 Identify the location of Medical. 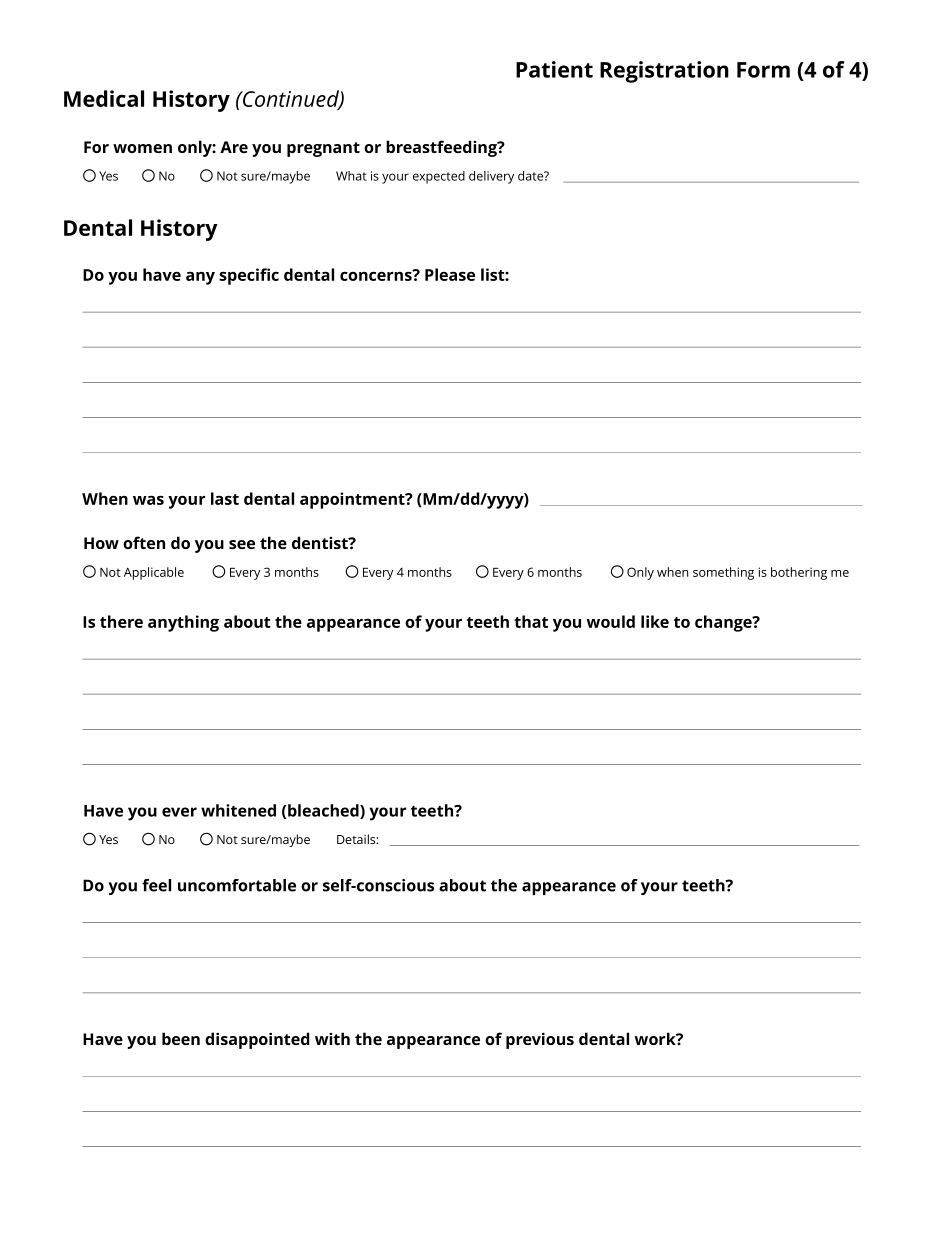
(104, 98).
